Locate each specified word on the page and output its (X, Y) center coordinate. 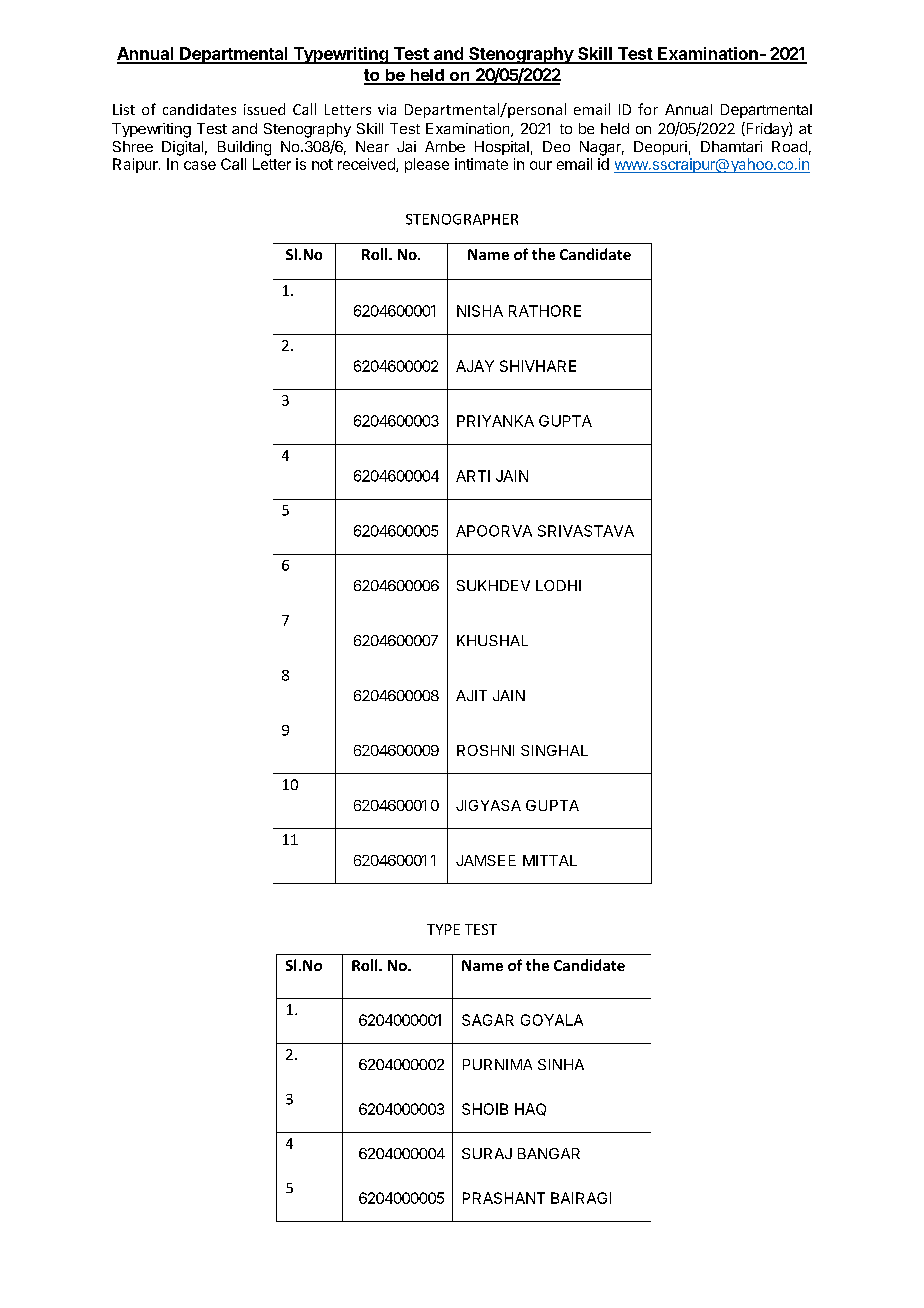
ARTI (473, 476)
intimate (481, 164)
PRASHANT (504, 1198)
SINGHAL (554, 750)
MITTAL (550, 860)
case (200, 165)
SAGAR (488, 1020)
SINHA (561, 1064)
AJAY (475, 366)
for (648, 109)
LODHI (558, 585)
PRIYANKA (495, 421)
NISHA (480, 311)
